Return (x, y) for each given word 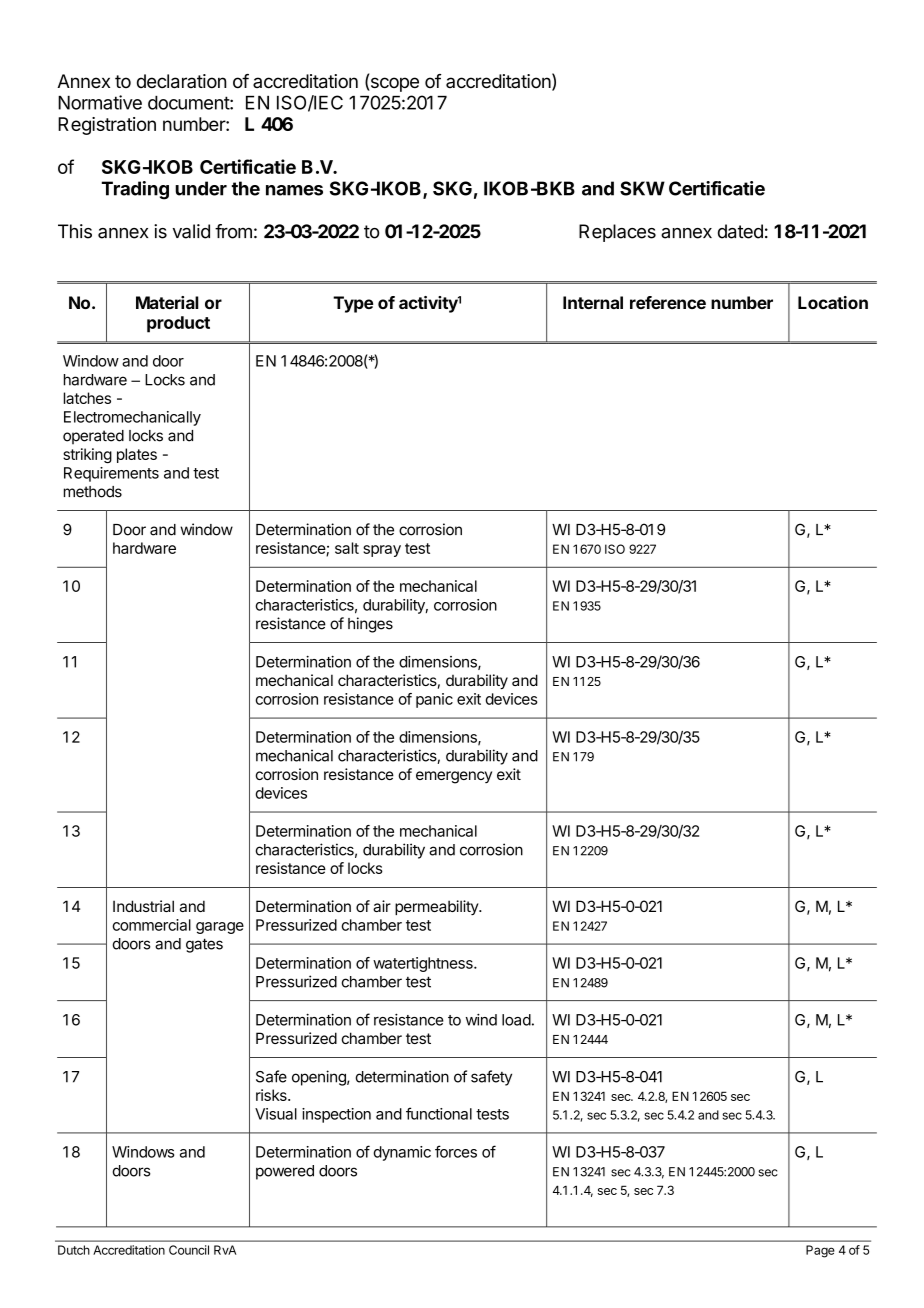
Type (353, 304)
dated (740, 231)
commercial (151, 925)
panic (434, 700)
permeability (437, 907)
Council (189, 1250)
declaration (182, 81)
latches (87, 398)
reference (668, 302)
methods (93, 492)
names (294, 190)
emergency (454, 777)
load (516, 1020)
